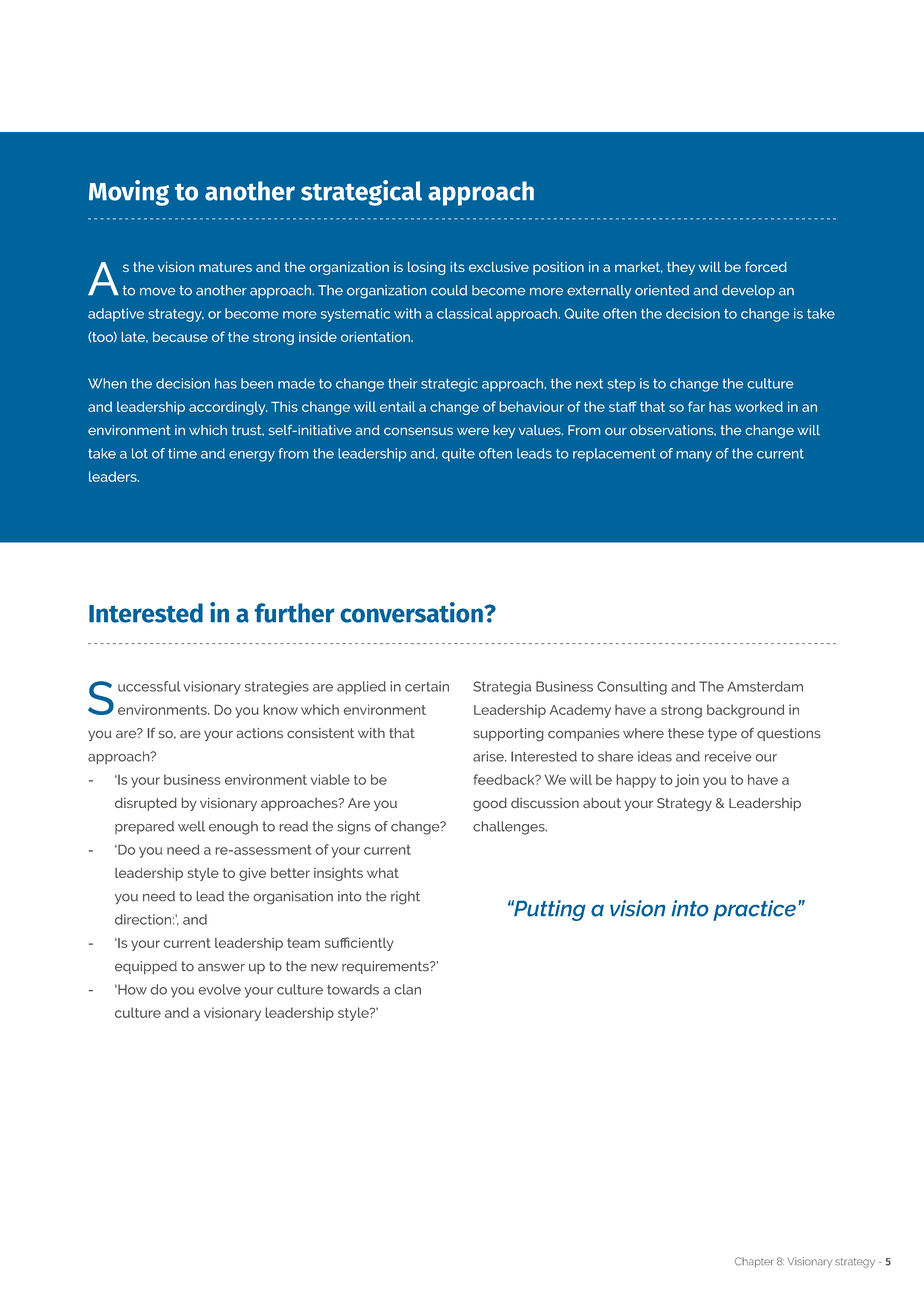 The width and height of the image is (924, 1308). Describe the element at coordinates (225, 267) in the image. I see `matures` at that location.
